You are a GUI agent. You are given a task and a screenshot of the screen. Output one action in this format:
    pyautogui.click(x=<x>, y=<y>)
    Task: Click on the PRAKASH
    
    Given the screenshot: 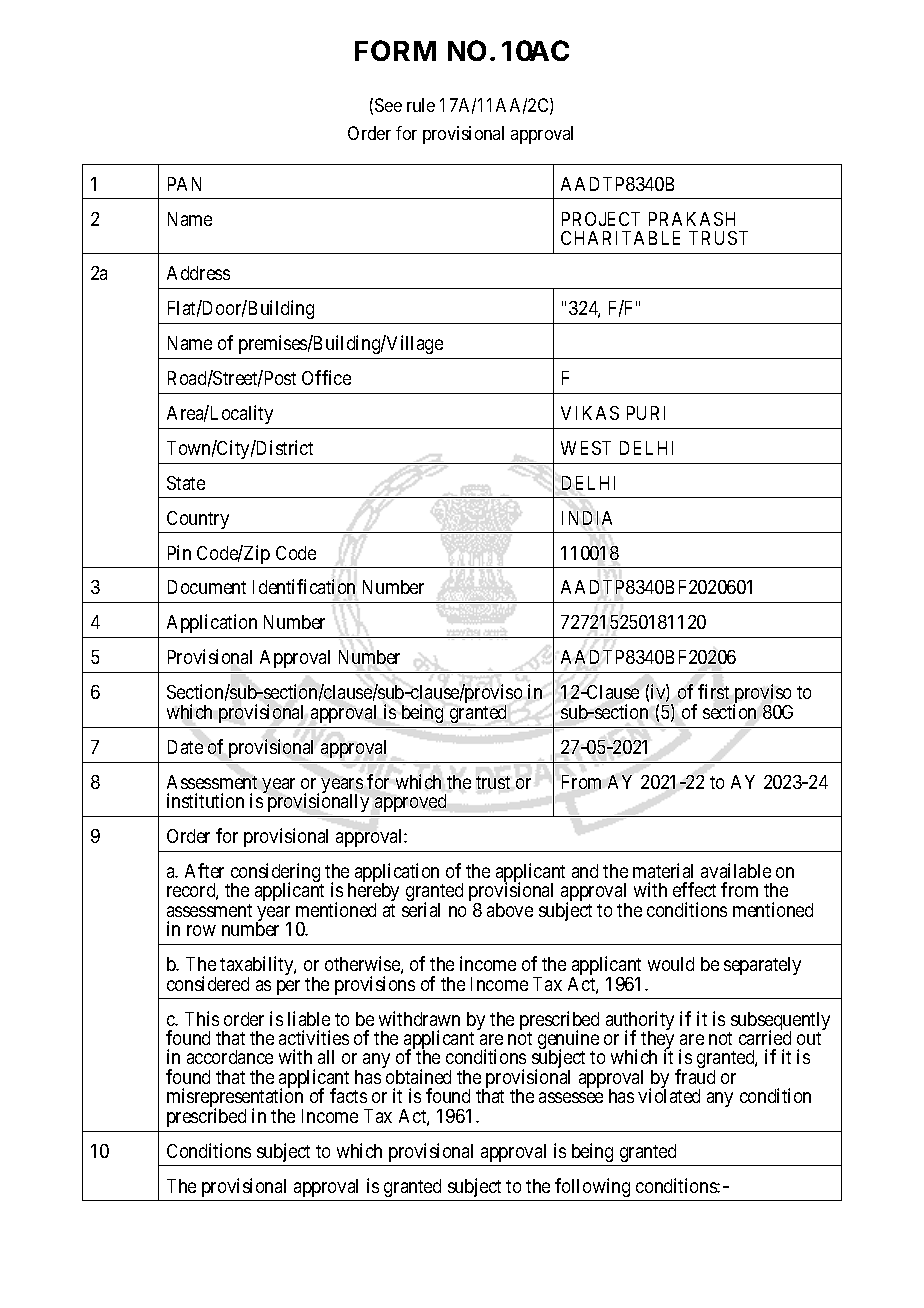 What is the action you would take?
    pyautogui.click(x=692, y=219)
